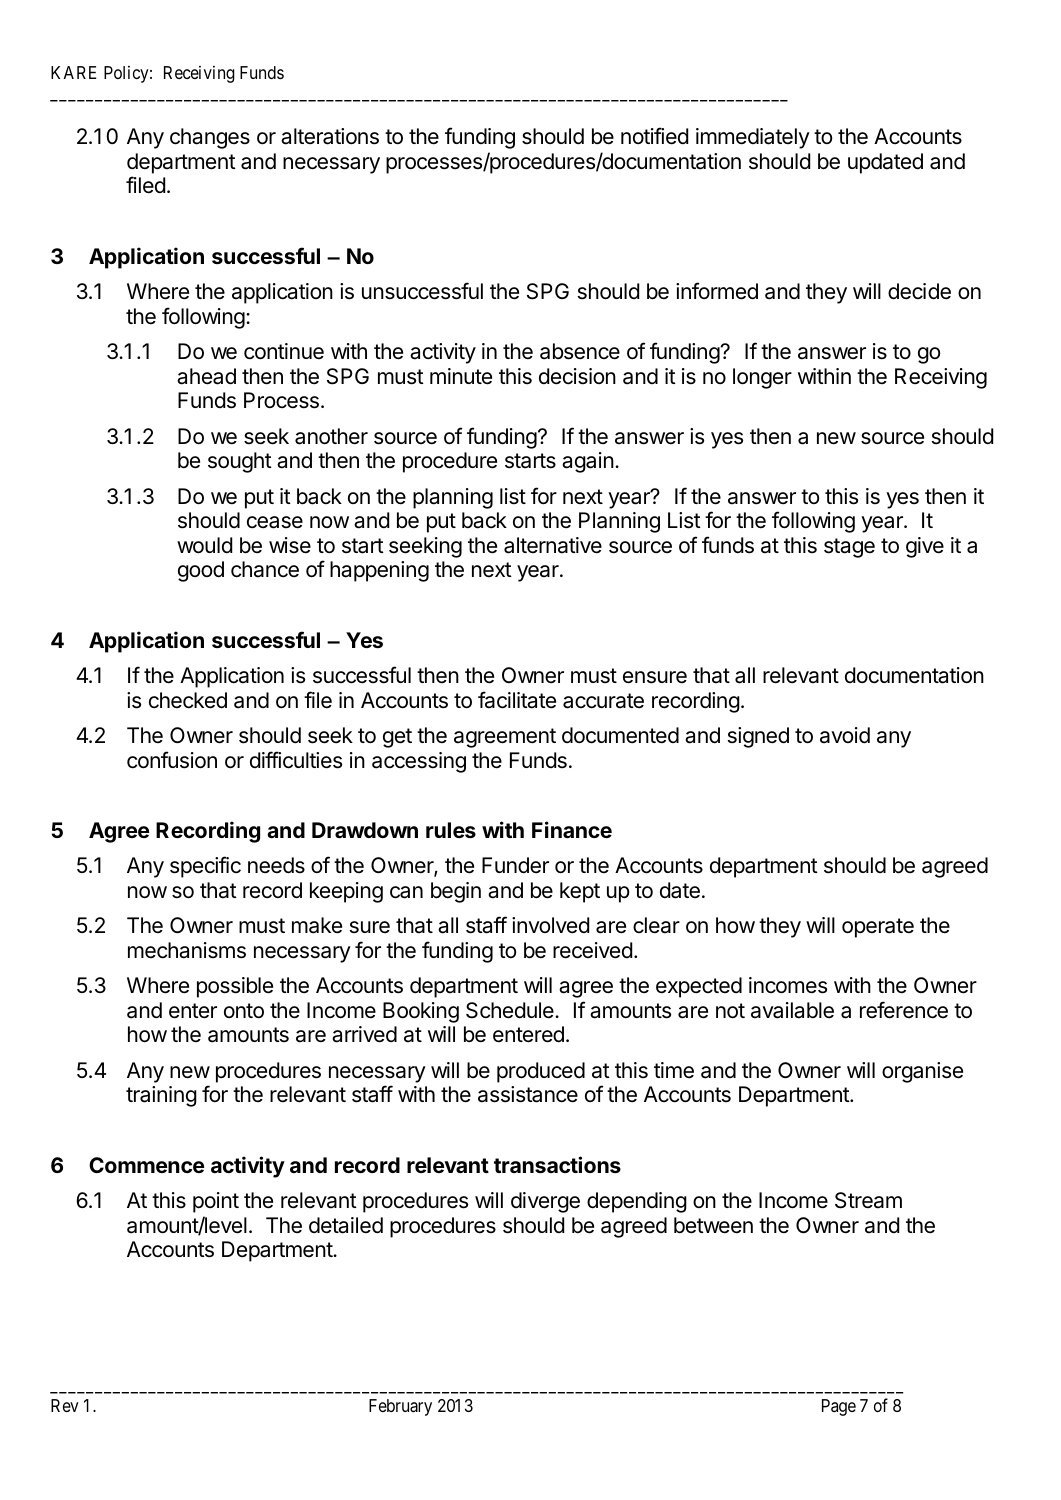 This document has height=1500, width=1061. Describe the element at coordinates (839, 1407) in the document. I see `Page` at that location.
